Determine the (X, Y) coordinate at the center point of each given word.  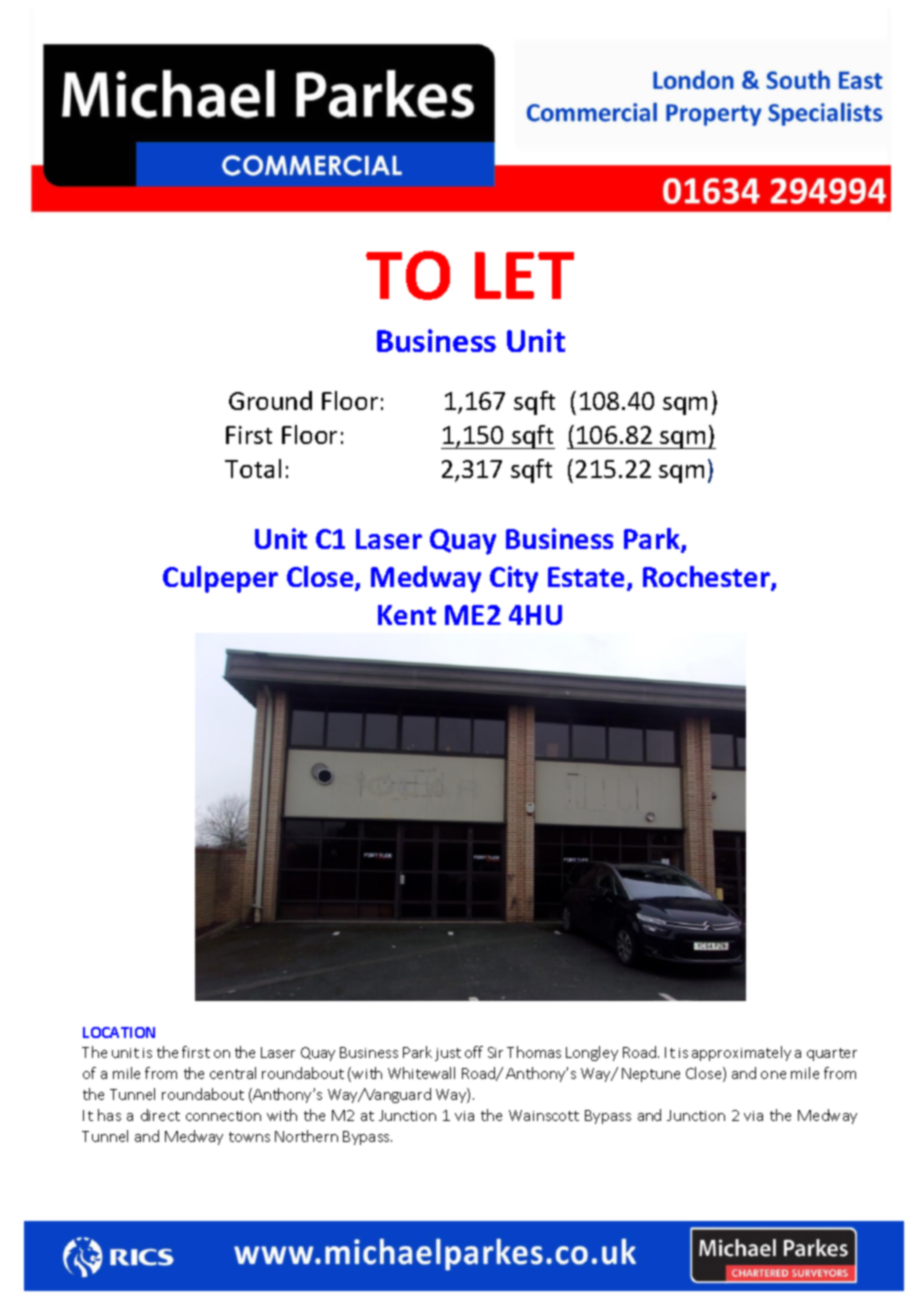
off (474, 1052)
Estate (586, 577)
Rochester (707, 578)
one (773, 1075)
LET (524, 275)
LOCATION (119, 1032)
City (514, 579)
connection (223, 1116)
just (448, 1054)
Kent (407, 615)
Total (253, 468)
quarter (832, 1054)
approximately (741, 1053)
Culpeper (220, 579)
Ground (270, 400)
